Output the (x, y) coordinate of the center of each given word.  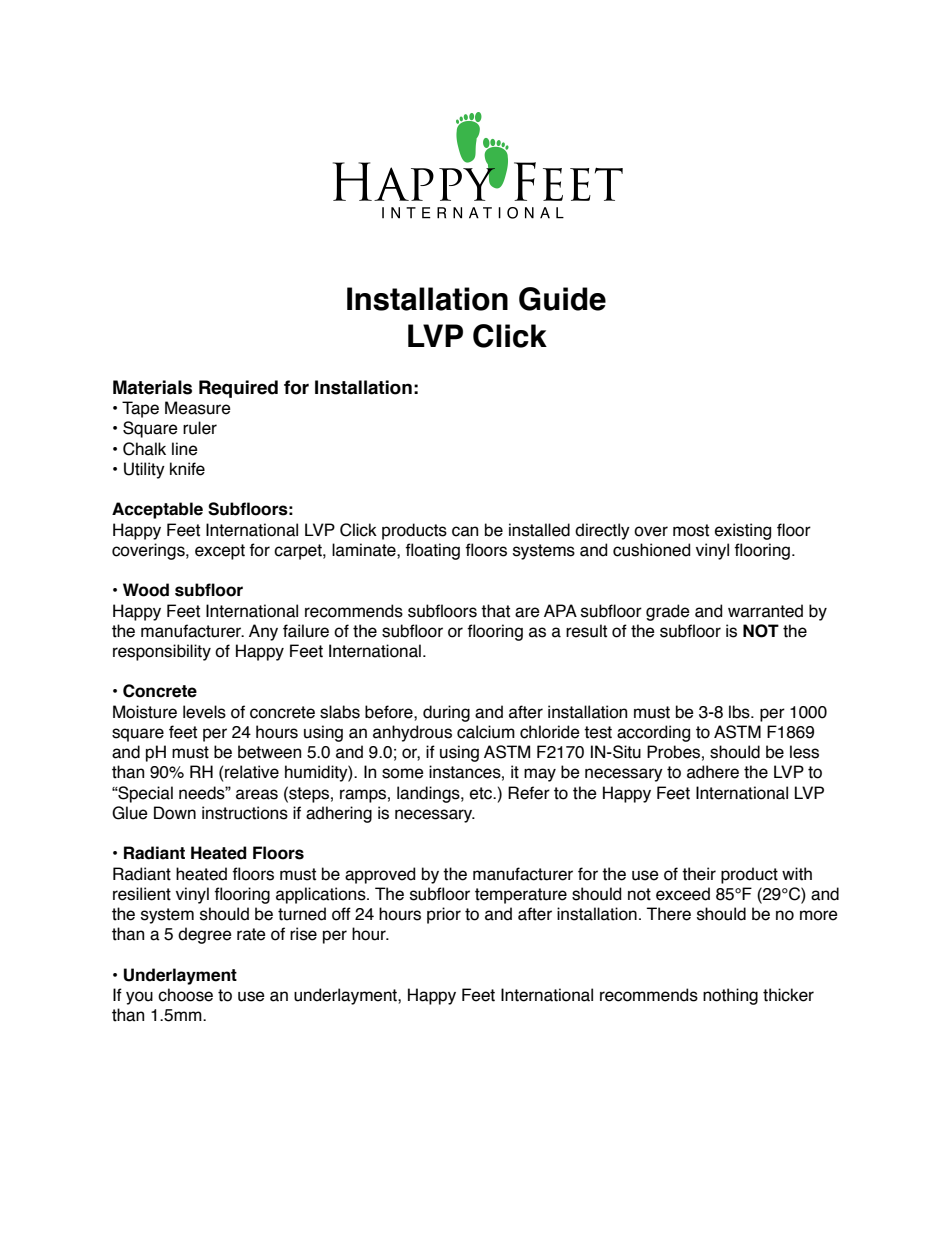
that (495, 611)
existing (743, 531)
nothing (730, 996)
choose (185, 995)
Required (238, 389)
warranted (765, 611)
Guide (562, 299)
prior (444, 915)
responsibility (162, 652)
